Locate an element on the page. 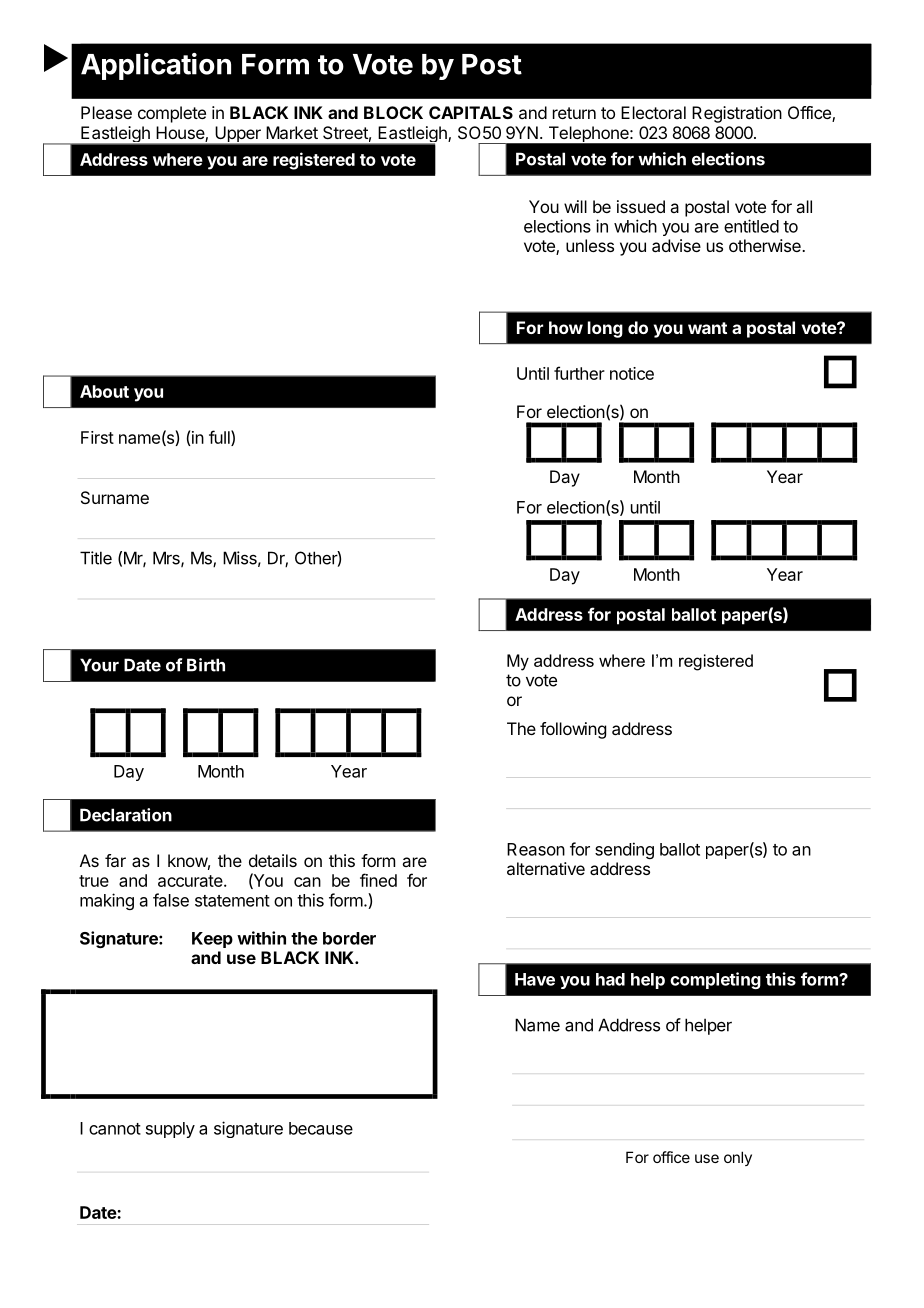  accurate is located at coordinates (190, 881).
